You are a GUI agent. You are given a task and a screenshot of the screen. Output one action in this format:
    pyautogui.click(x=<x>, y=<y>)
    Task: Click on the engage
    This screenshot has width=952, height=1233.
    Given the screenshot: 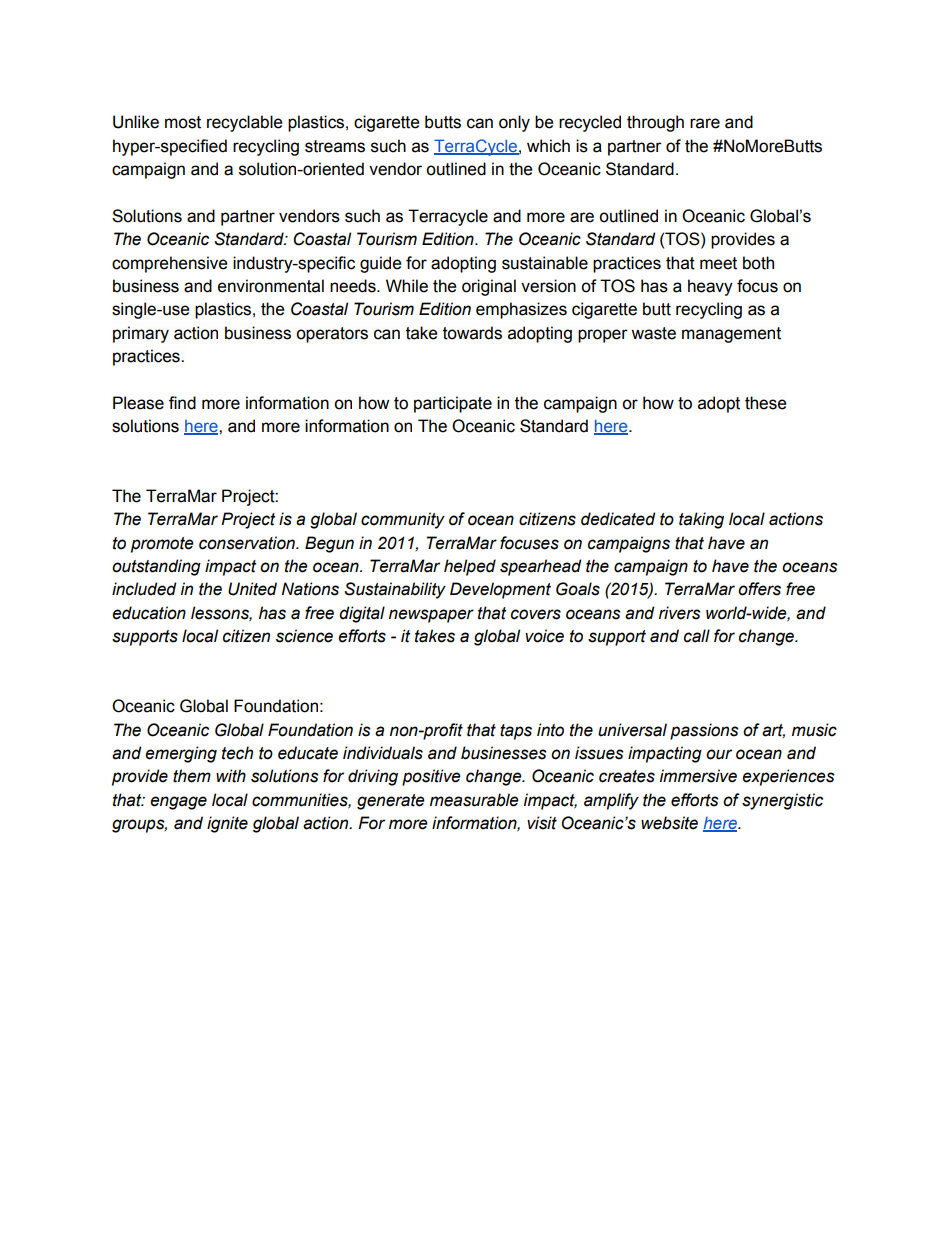 What is the action you would take?
    pyautogui.click(x=178, y=803)
